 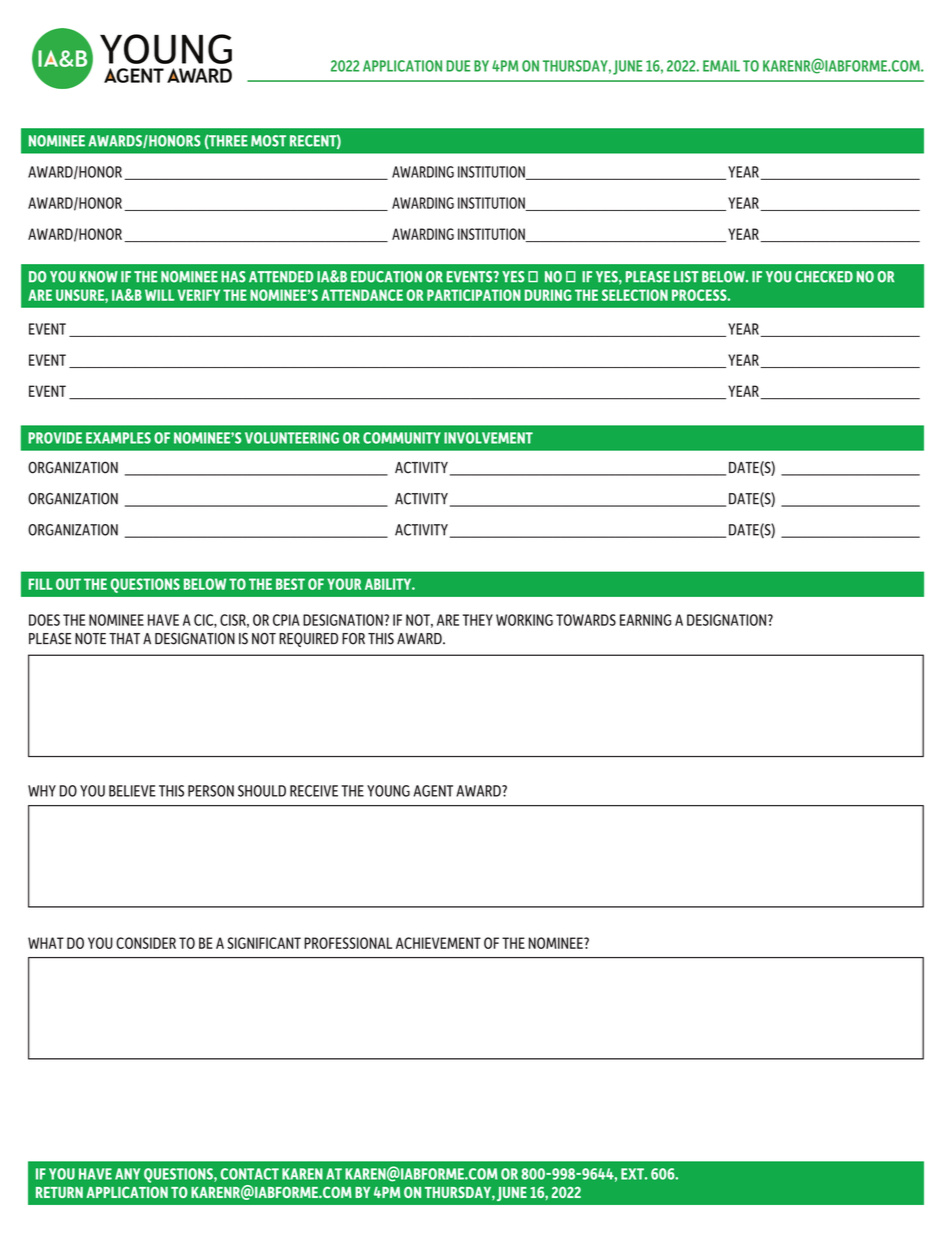 What do you see at coordinates (249, 1174) in the screenshot?
I see `CONTACT` at bounding box center [249, 1174].
